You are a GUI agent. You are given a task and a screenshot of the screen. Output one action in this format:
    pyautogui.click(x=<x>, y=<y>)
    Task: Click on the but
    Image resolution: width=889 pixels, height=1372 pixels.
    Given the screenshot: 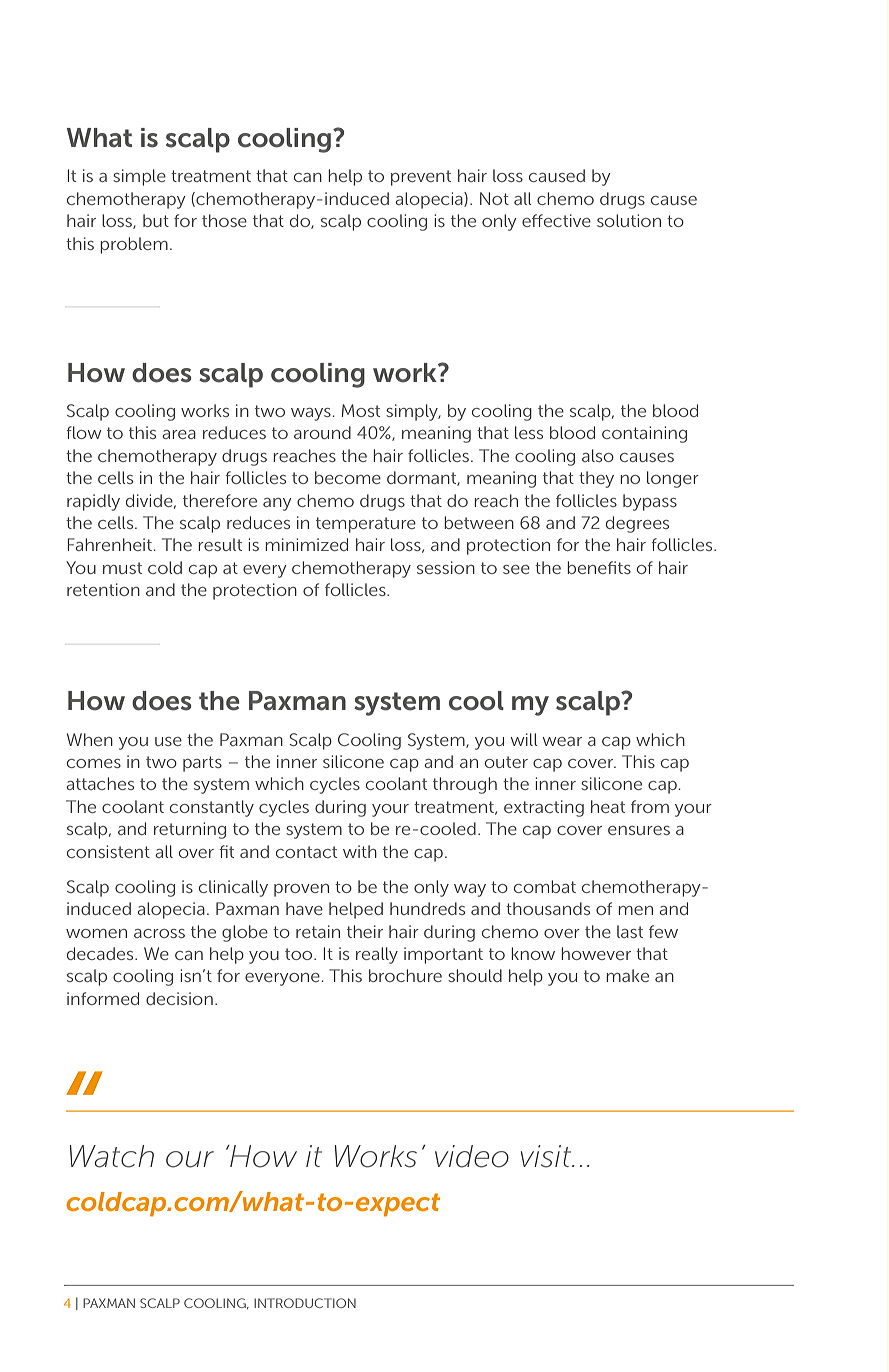 What is the action you would take?
    pyautogui.click(x=156, y=220)
